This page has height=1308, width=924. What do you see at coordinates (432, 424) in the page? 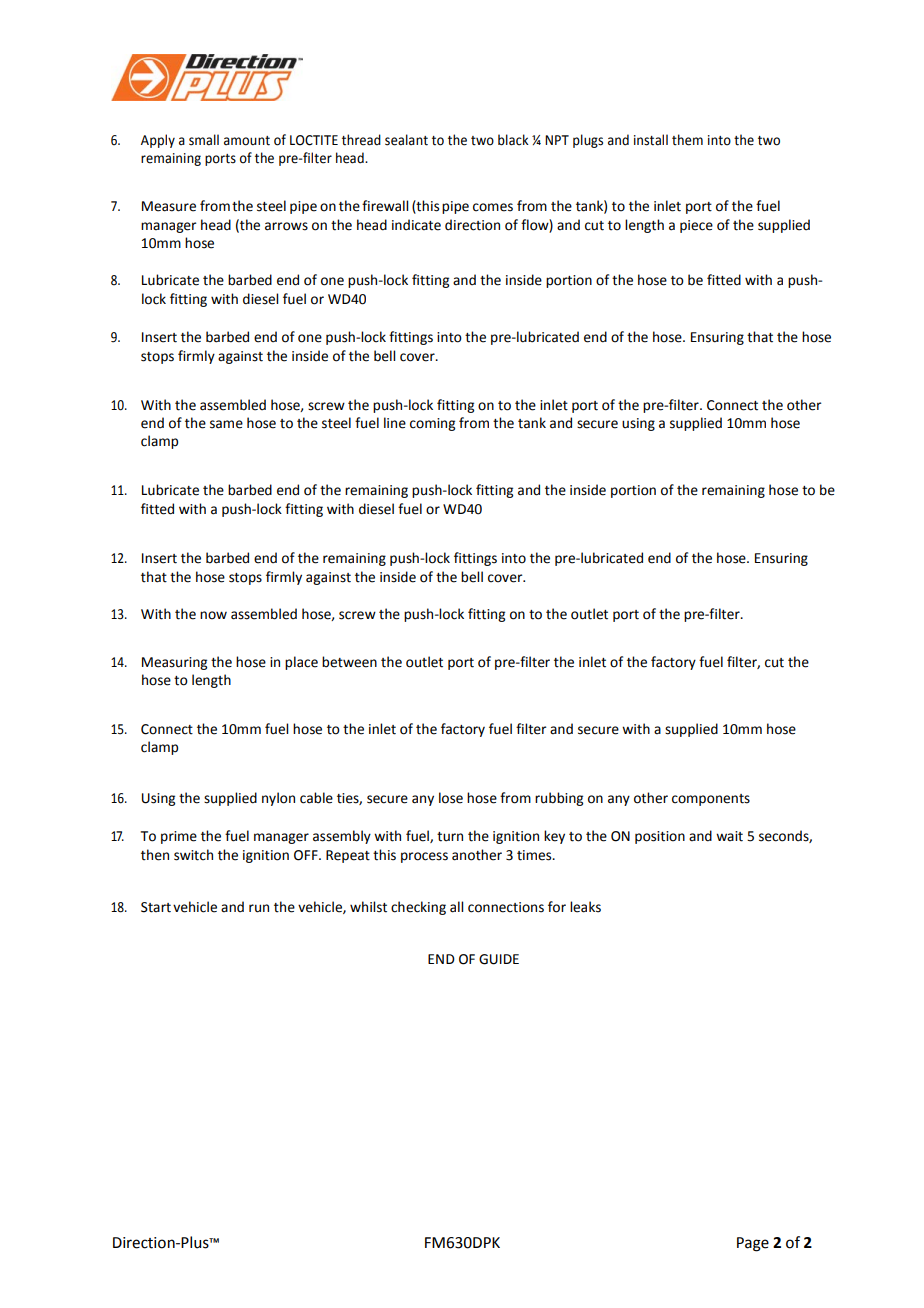
I see `coming` at bounding box center [432, 424].
